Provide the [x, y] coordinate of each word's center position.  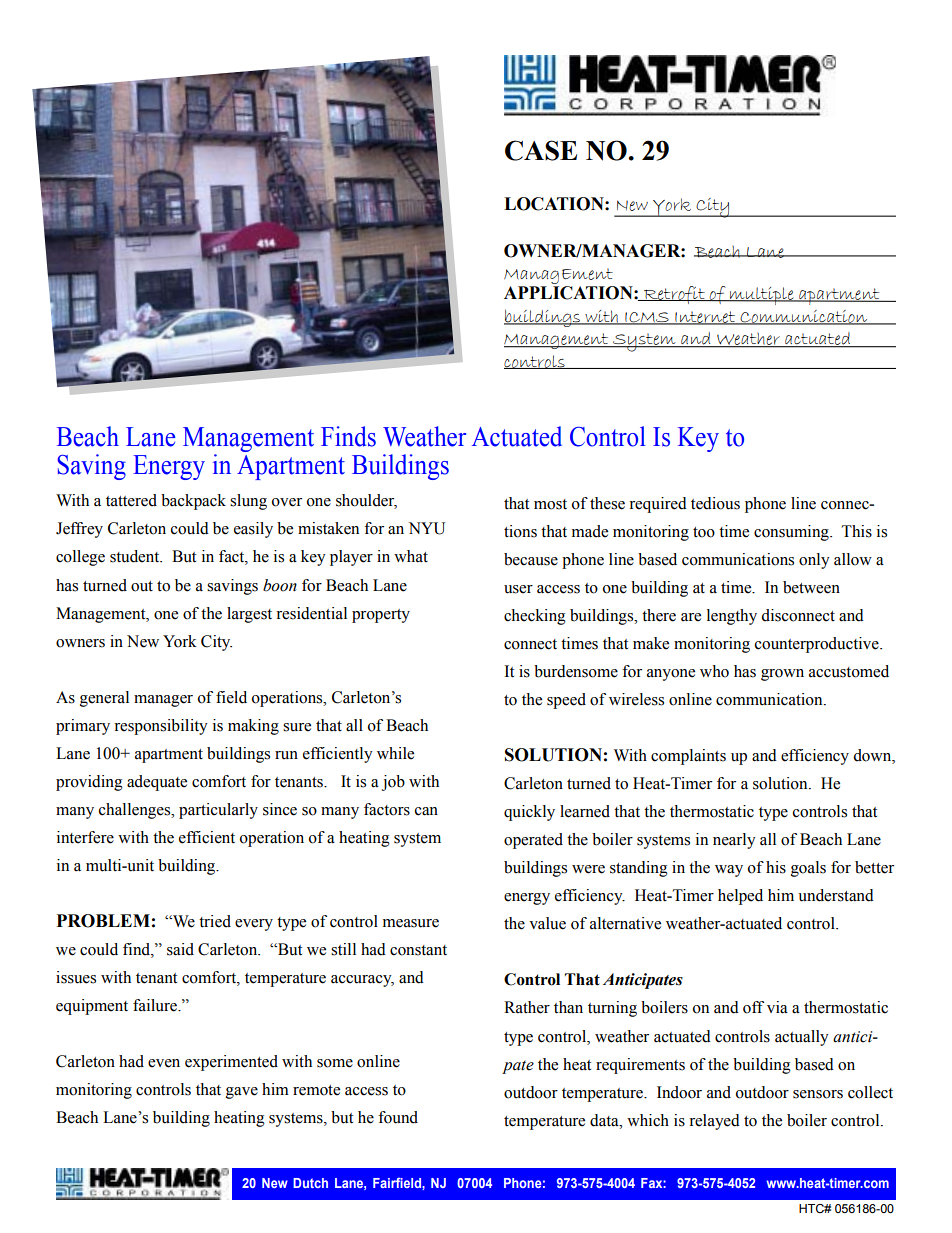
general [104, 699]
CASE [541, 150]
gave [242, 1093]
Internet [705, 318]
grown [782, 675]
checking [535, 617]
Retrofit [674, 295]
